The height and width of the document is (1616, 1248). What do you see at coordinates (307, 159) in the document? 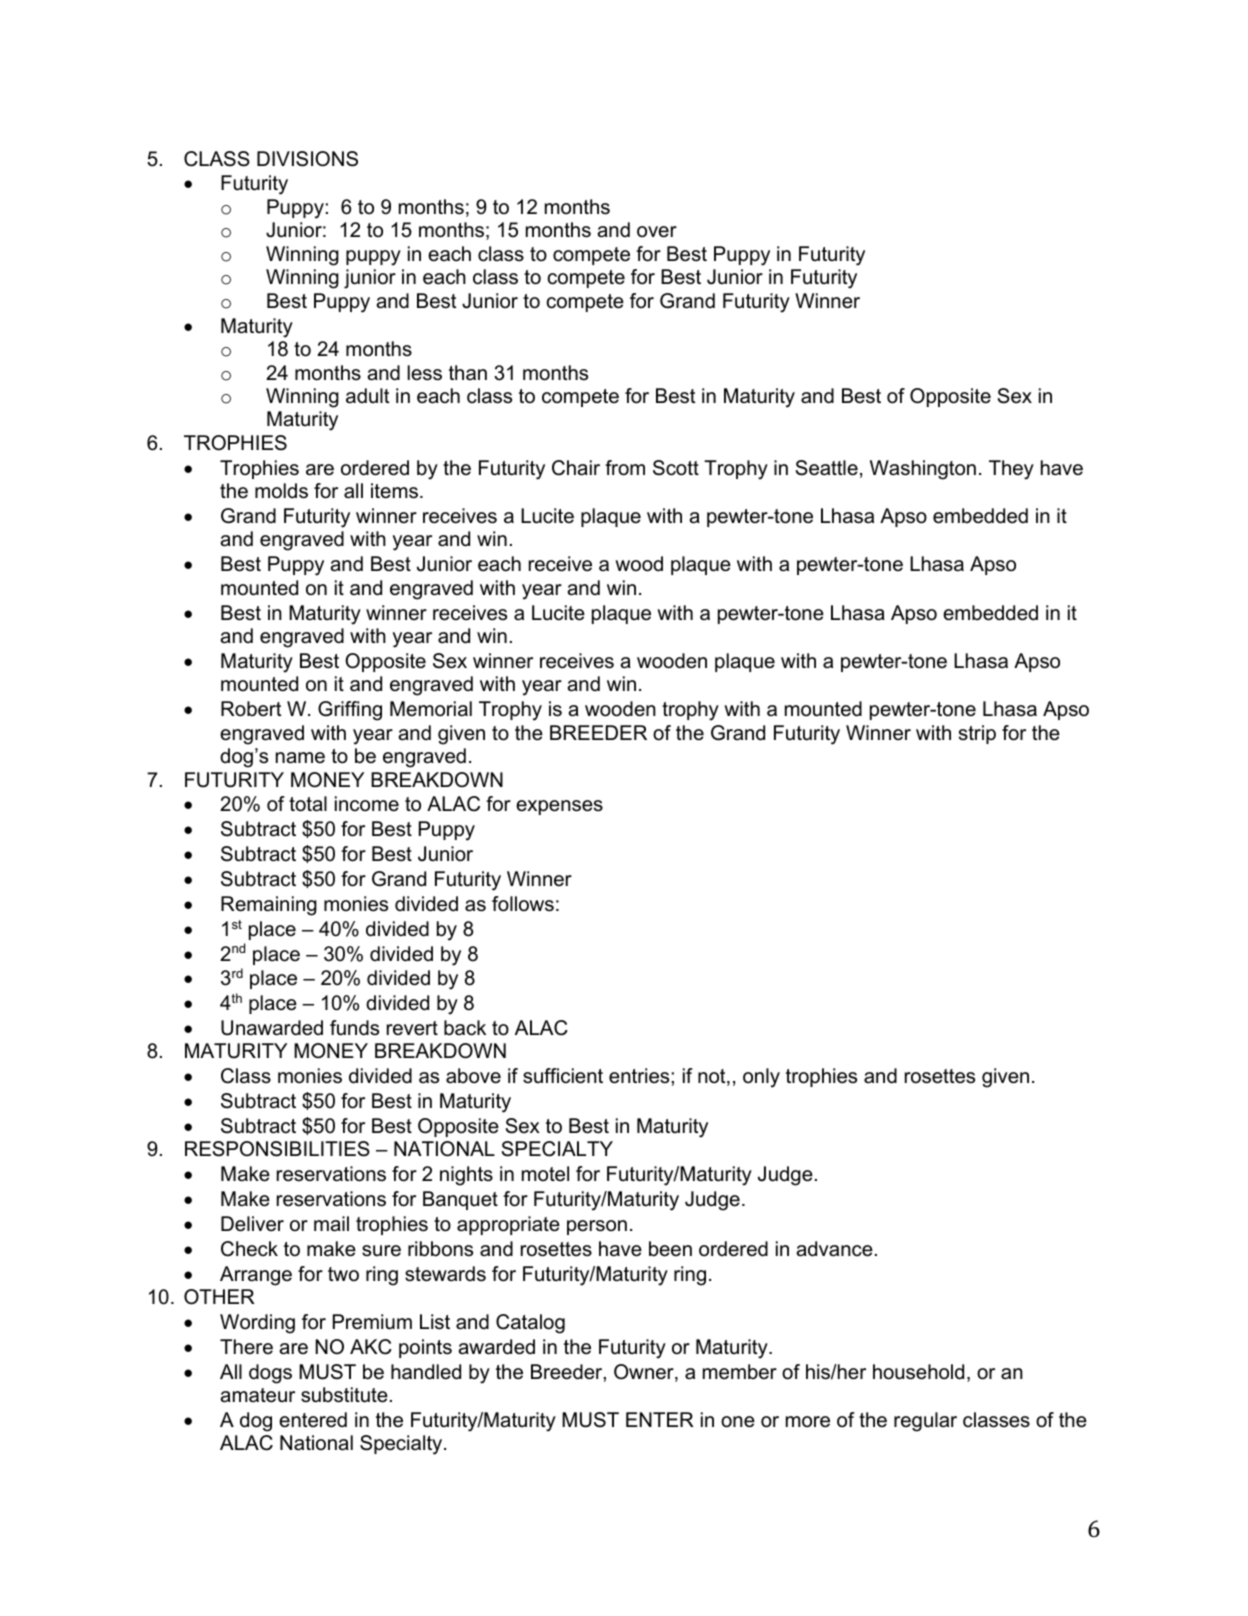
I see `DIVISIONS` at bounding box center [307, 159].
